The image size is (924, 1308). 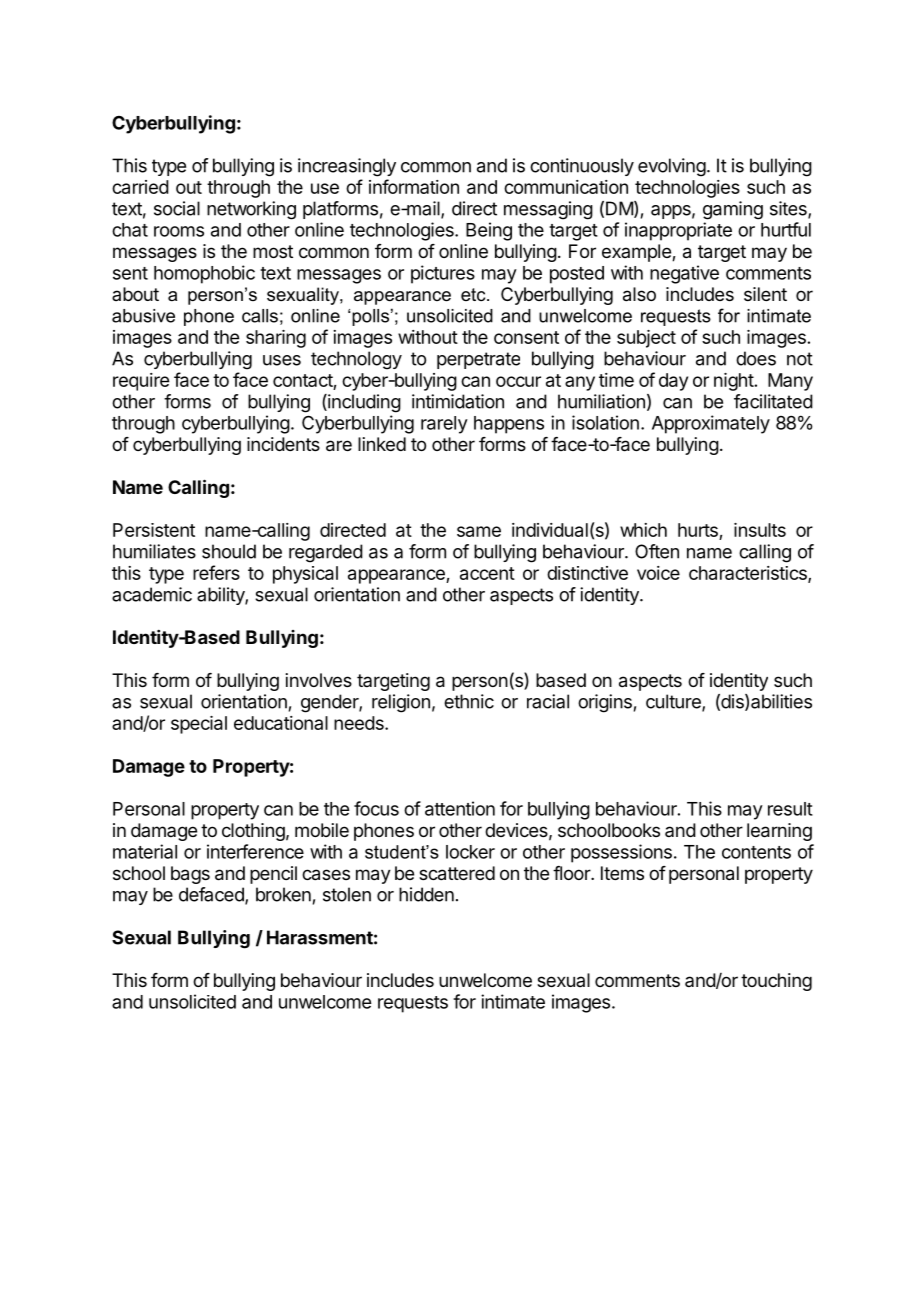 What do you see at coordinates (733, 210) in the screenshot?
I see `gaming` at bounding box center [733, 210].
